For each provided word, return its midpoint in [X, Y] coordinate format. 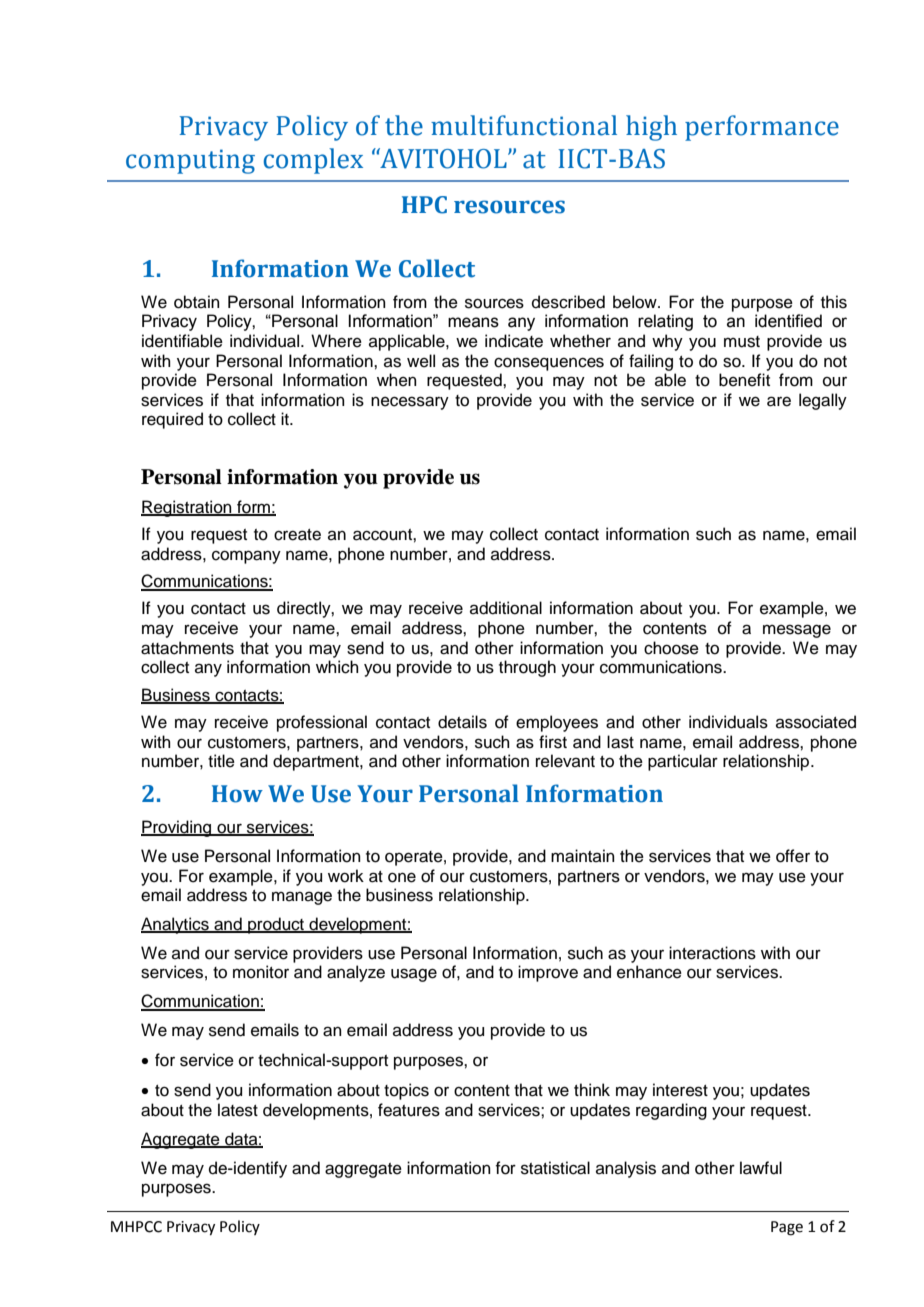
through [527, 668]
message [797, 631]
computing [190, 161]
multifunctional [524, 125]
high [651, 128]
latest [238, 1110]
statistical [555, 1168]
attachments [187, 648]
